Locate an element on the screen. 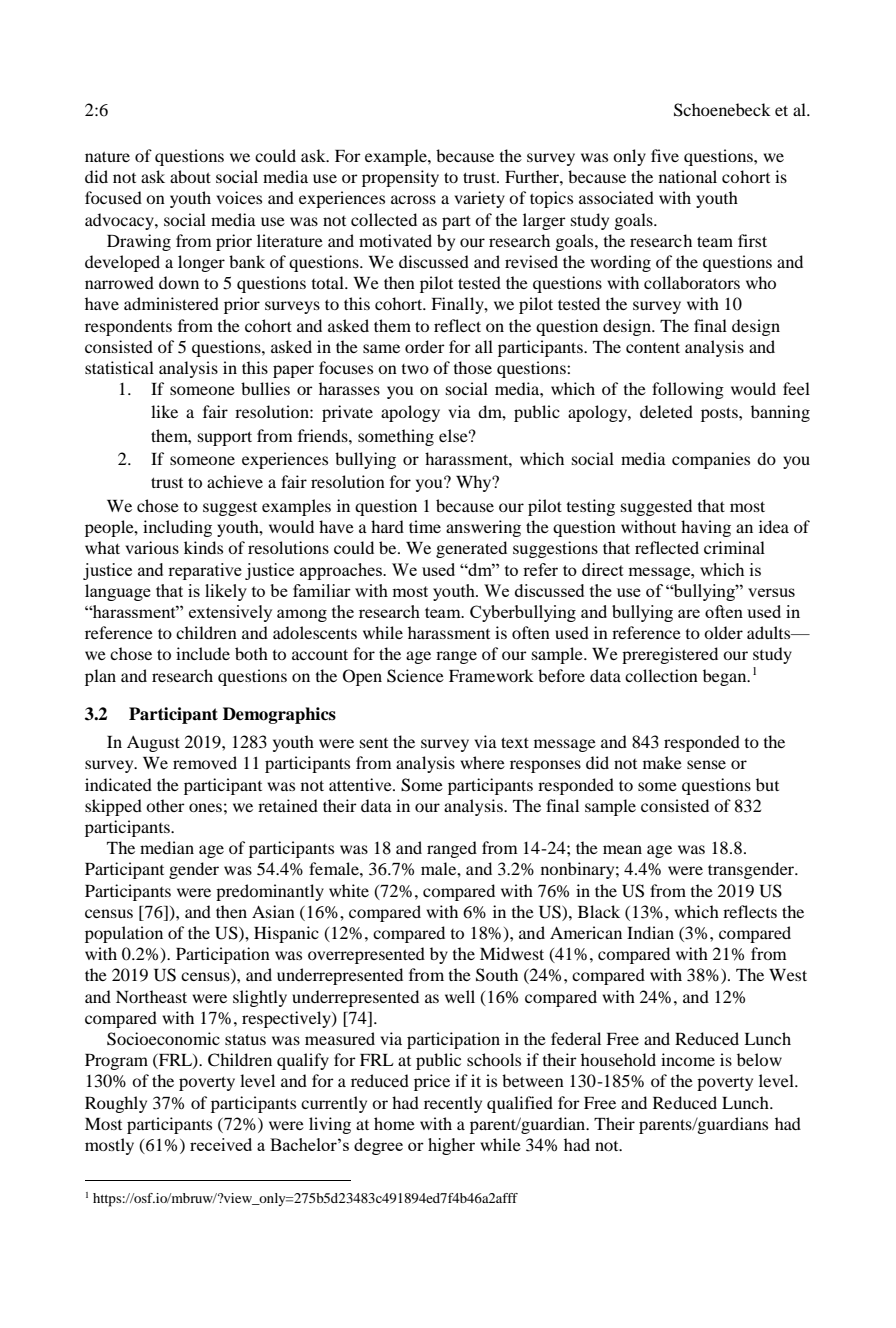  Indian is located at coordinates (650, 932).
